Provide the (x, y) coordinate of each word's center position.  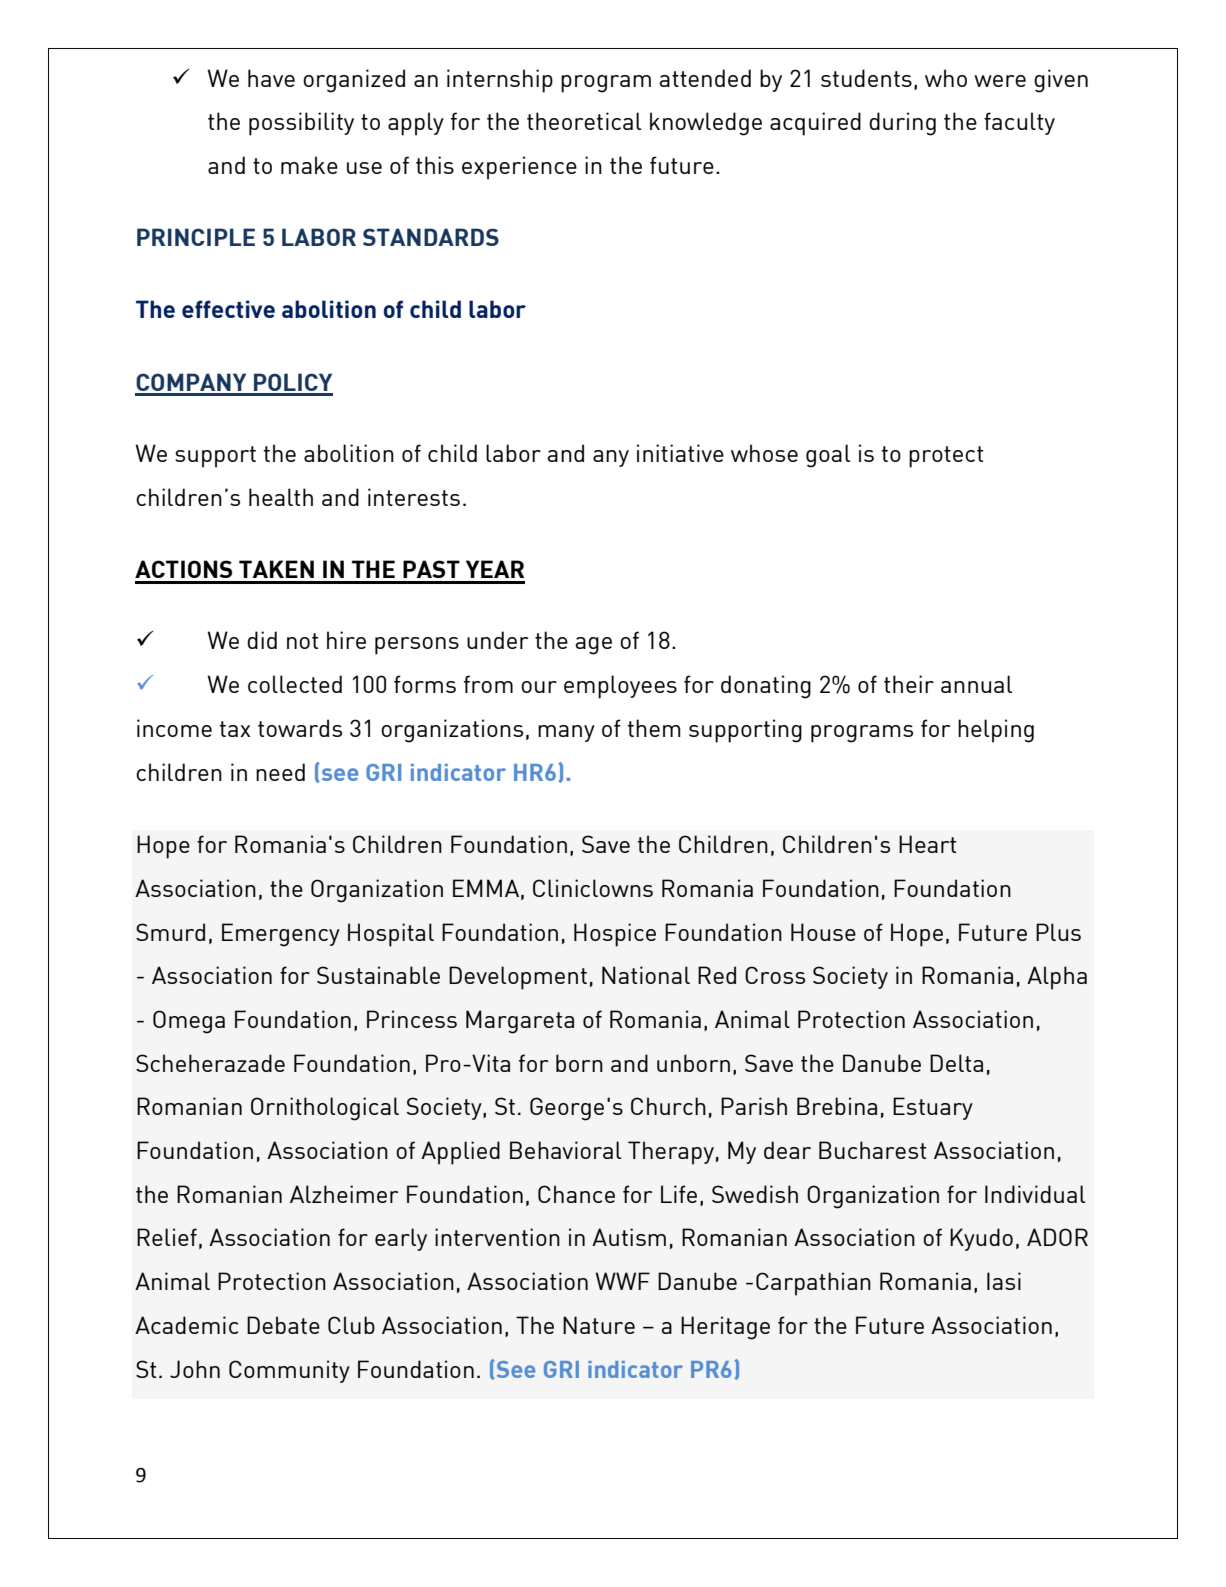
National (646, 975)
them (654, 728)
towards (300, 728)
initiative (680, 453)
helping (996, 731)
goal (828, 456)
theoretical (584, 121)
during (902, 124)
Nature (599, 1325)
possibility (301, 124)
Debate (283, 1325)
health (281, 497)
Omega (189, 1022)
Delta (956, 1063)
